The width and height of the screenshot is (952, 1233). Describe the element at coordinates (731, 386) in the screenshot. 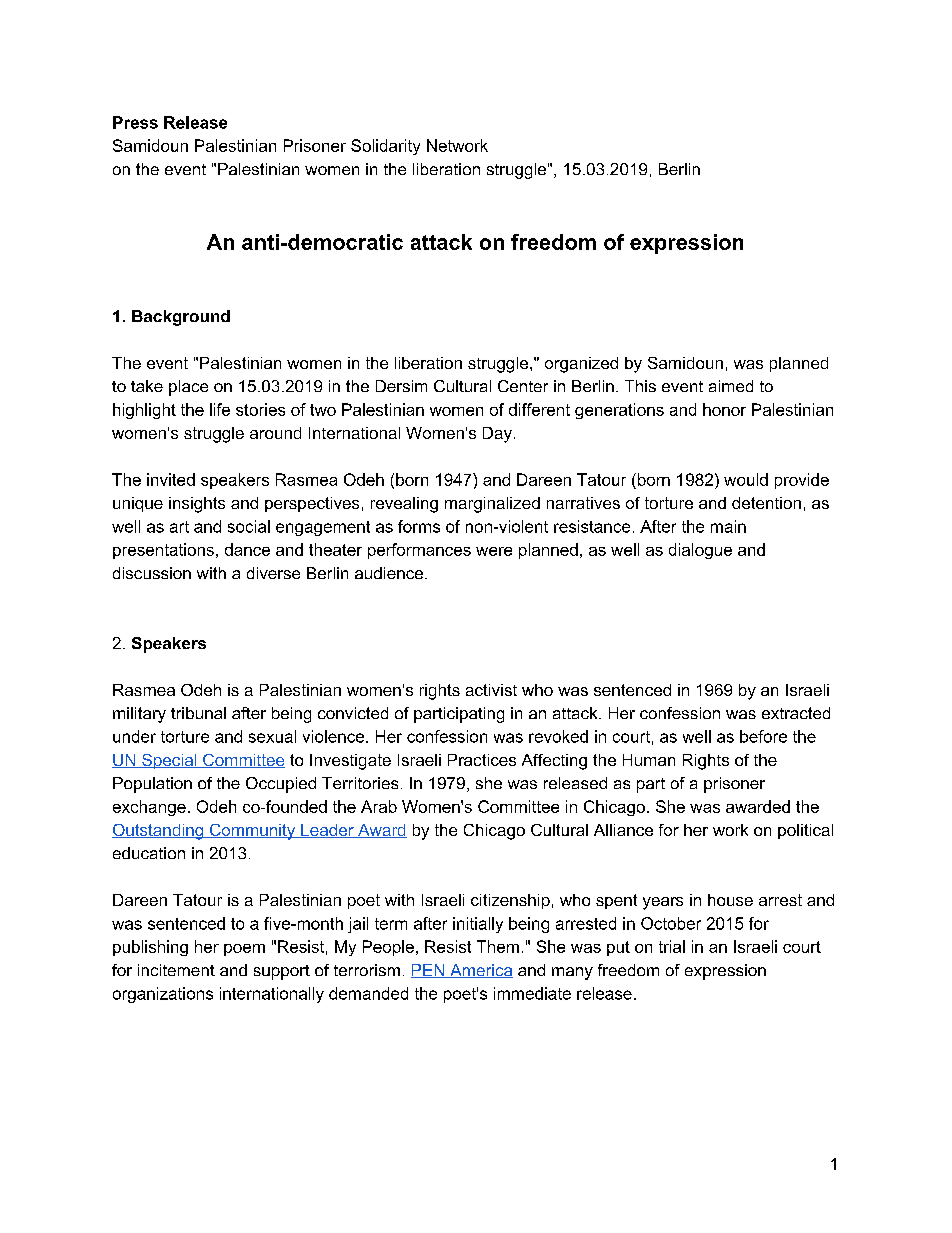

I see `aimed` at that location.
